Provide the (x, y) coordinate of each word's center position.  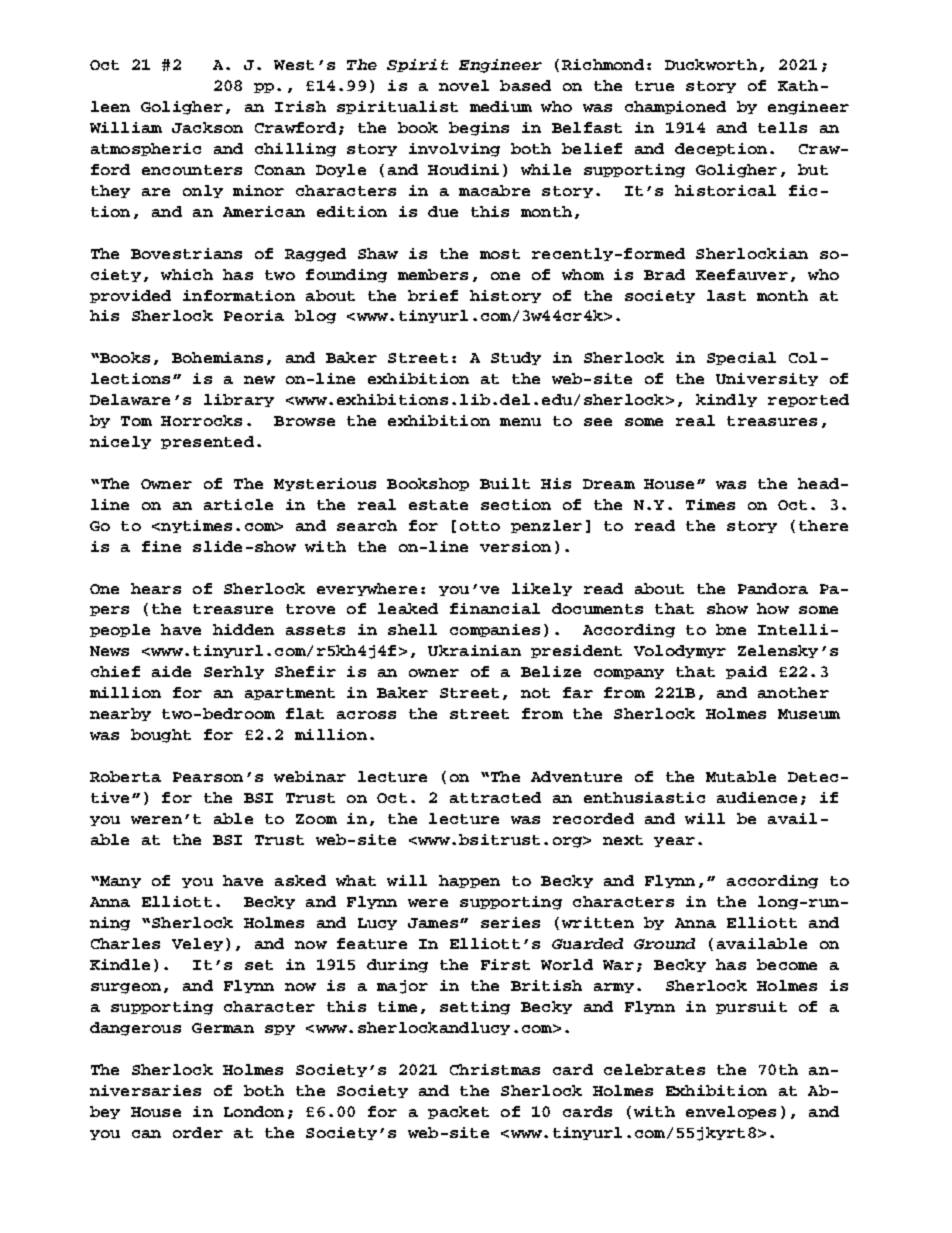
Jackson (207, 127)
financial (495, 608)
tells (782, 127)
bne (731, 629)
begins (479, 129)
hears (156, 588)
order (198, 1132)
